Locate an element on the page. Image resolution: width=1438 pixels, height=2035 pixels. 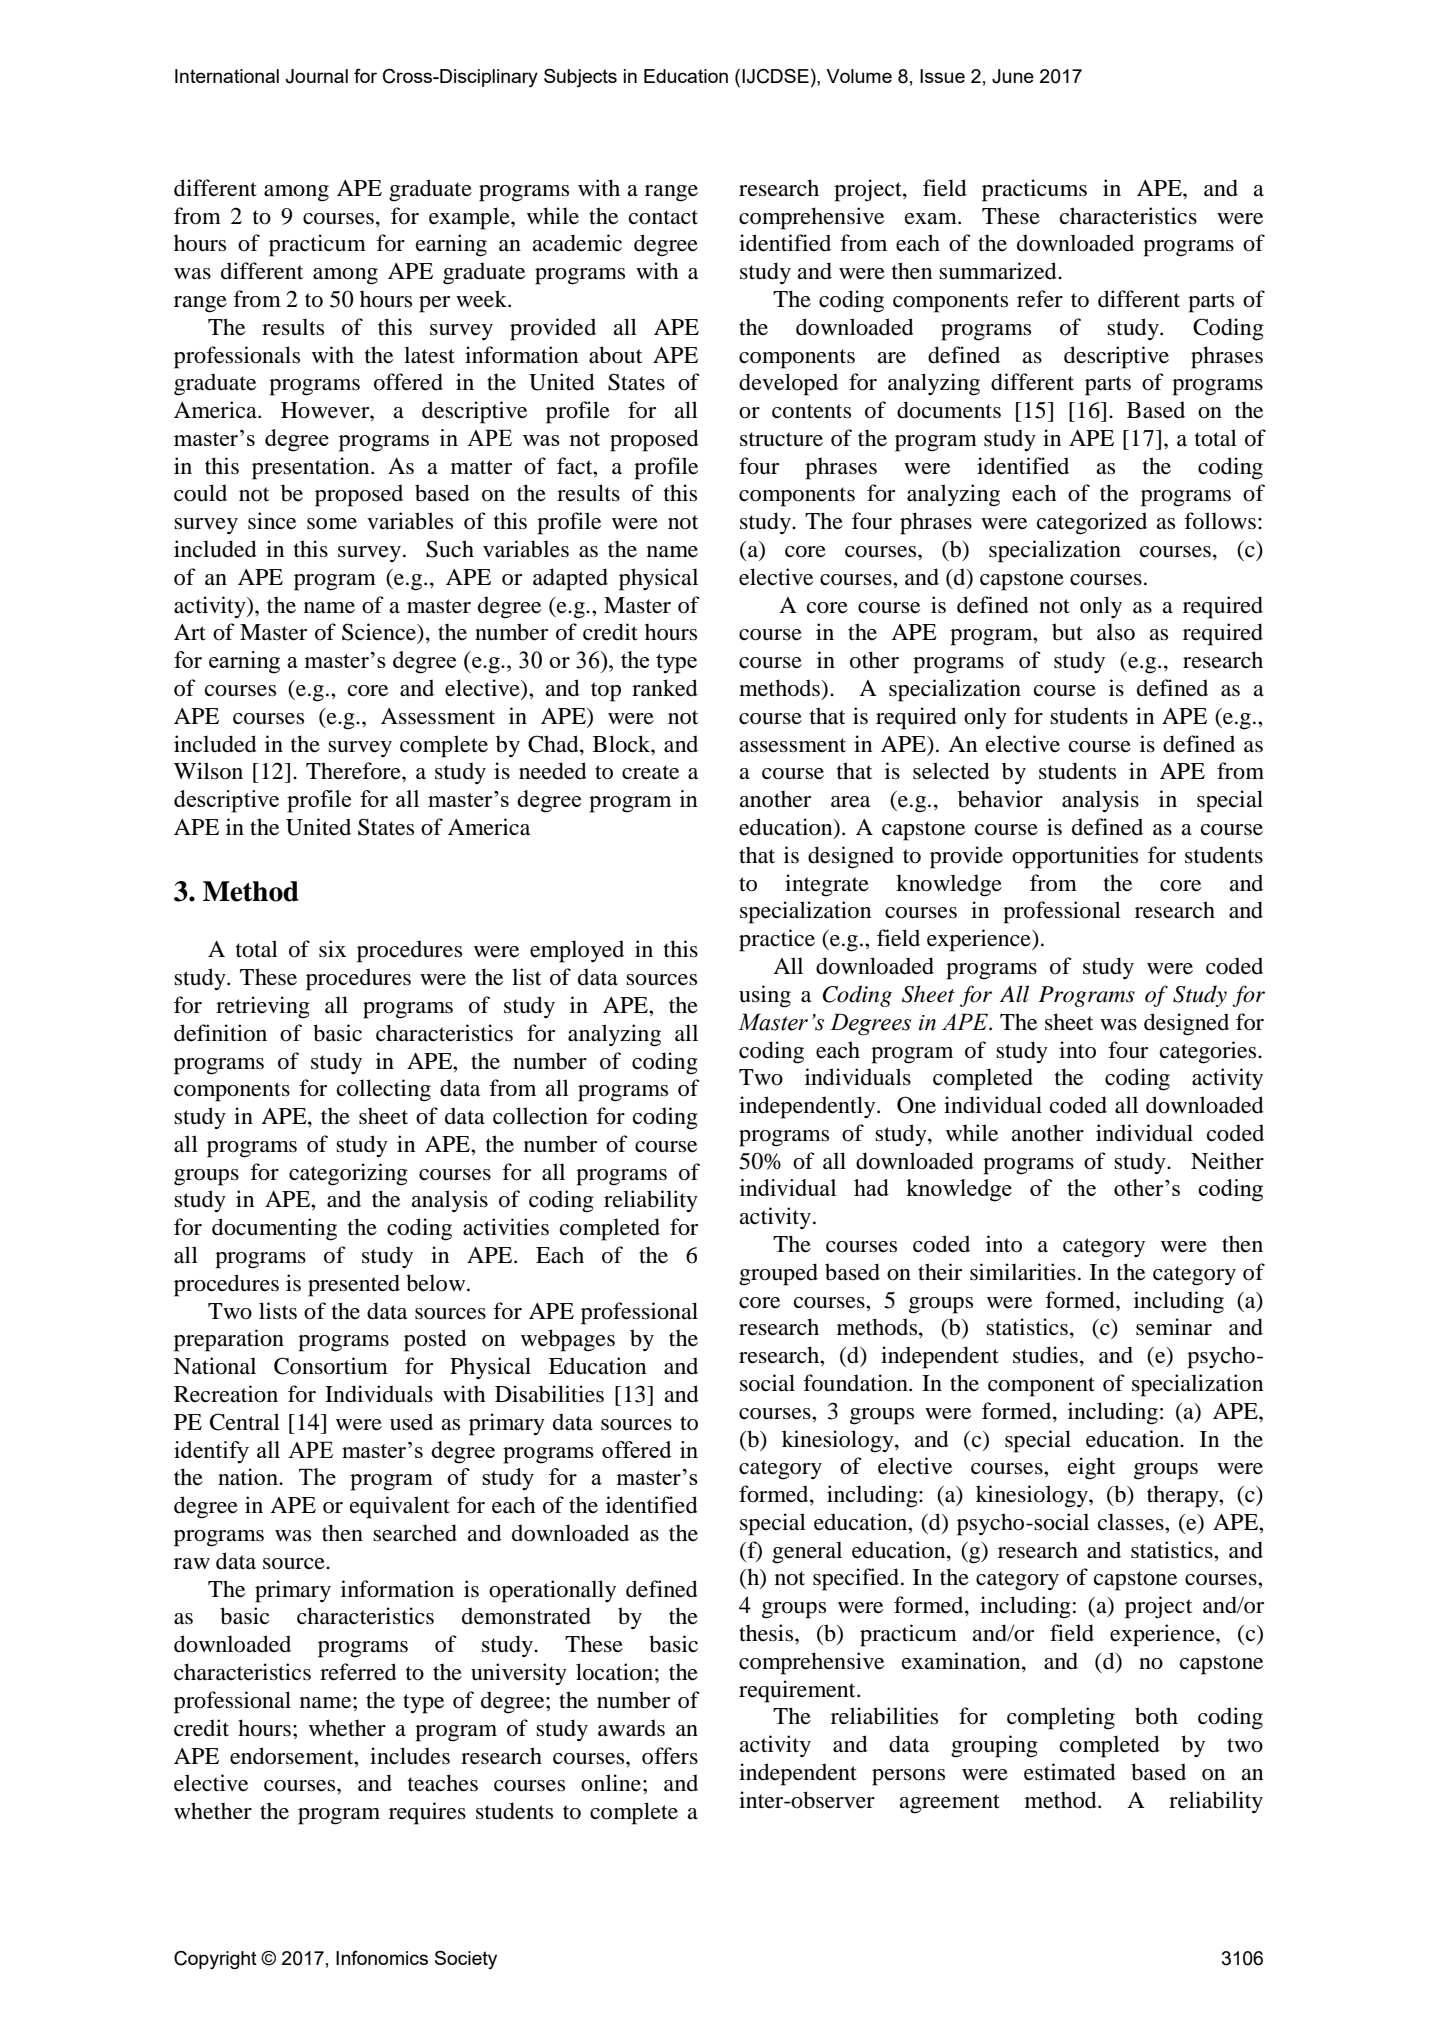
Copyright is located at coordinates (215, 1960).
